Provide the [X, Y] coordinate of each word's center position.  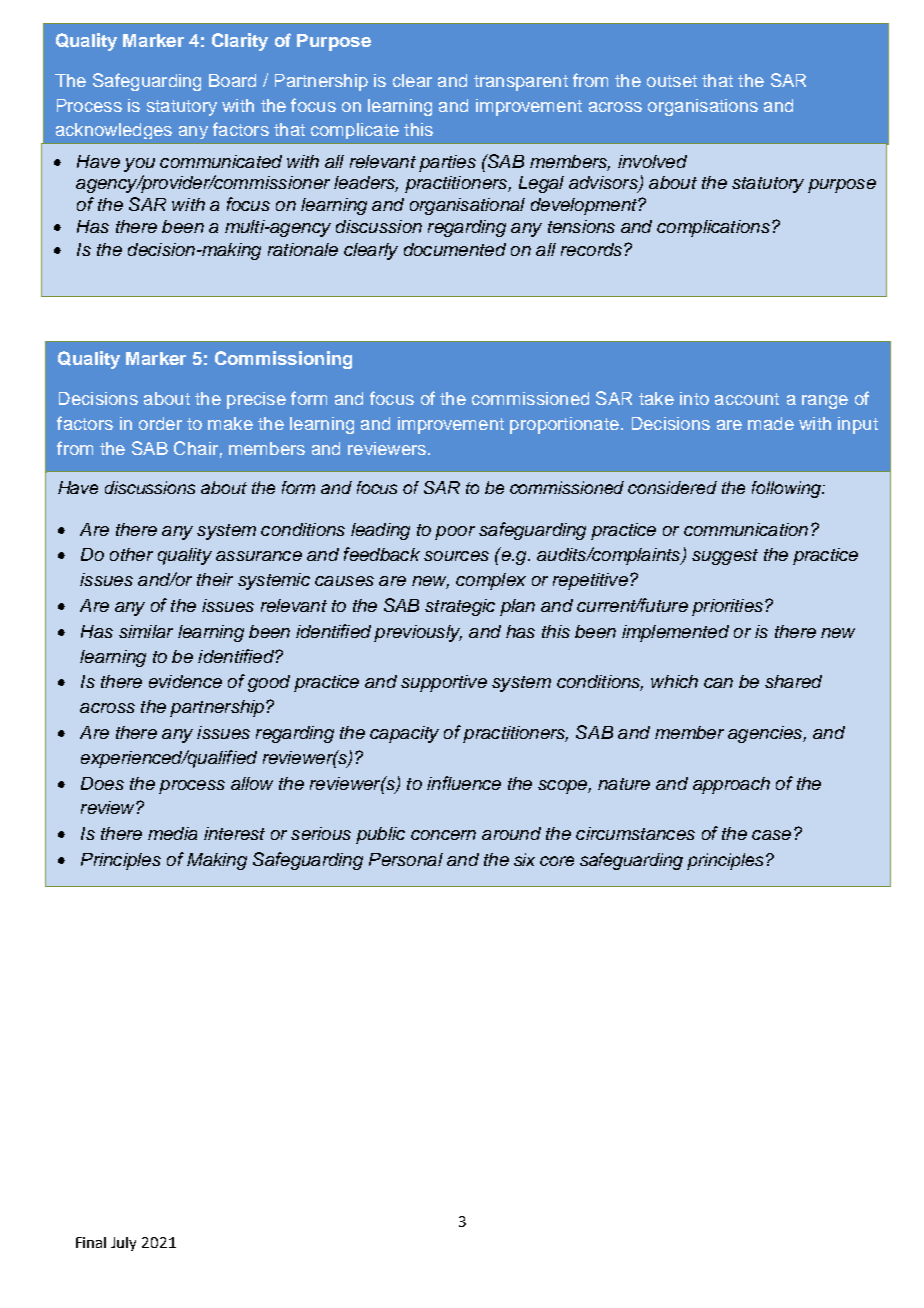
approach [731, 785]
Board [232, 80]
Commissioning [283, 360]
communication [746, 529]
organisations [703, 107]
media [172, 833]
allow [252, 783]
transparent [521, 83]
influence [464, 783]
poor [455, 533]
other [131, 554]
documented [455, 249]
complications [713, 228]
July [123, 1244]
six [524, 859]
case [771, 835]
